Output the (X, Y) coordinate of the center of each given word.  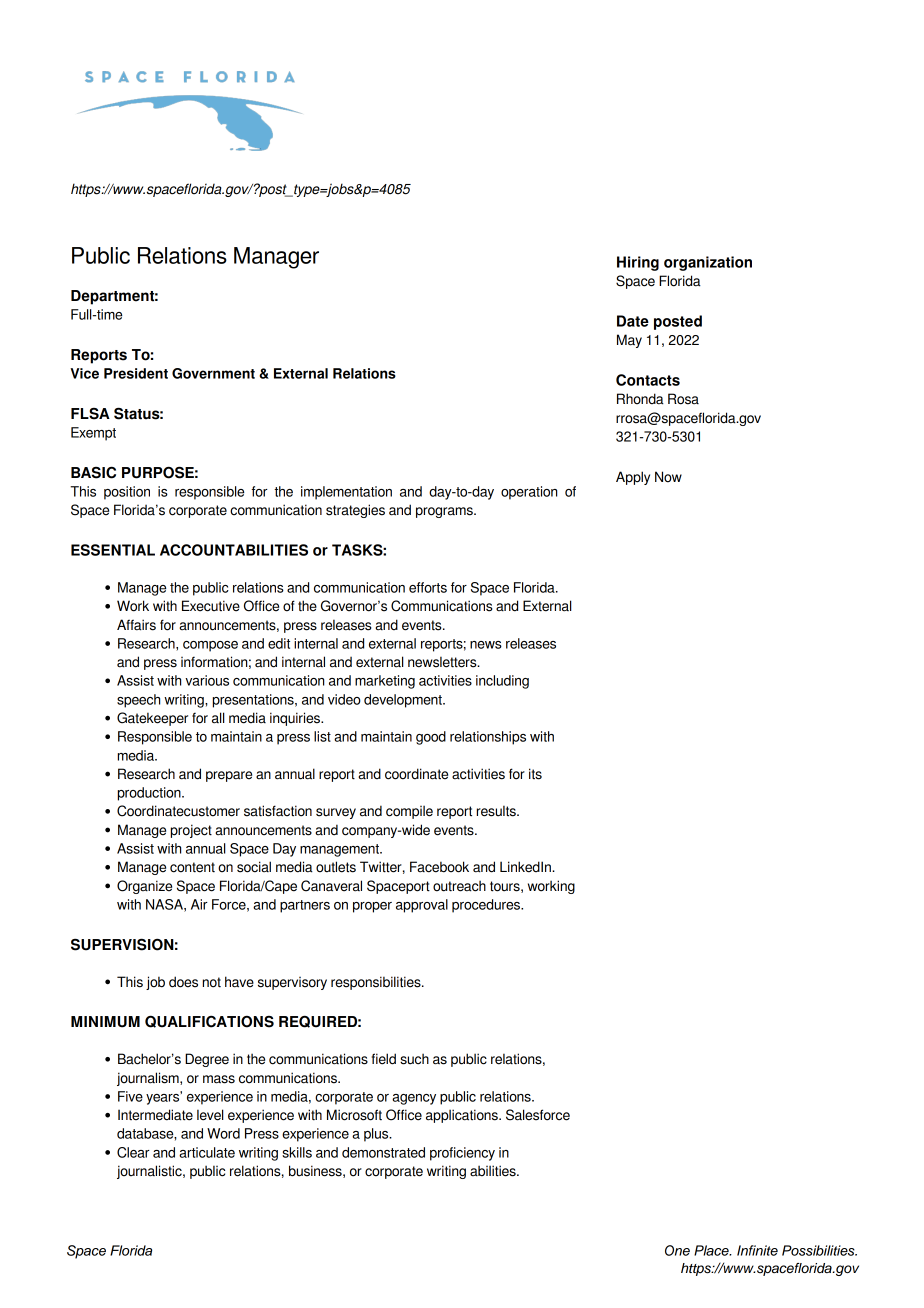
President (136, 373)
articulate (207, 1152)
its (535, 774)
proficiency (462, 1154)
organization (708, 263)
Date (633, 321)
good (431, 738)
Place (712, 1250)
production (150, 794)
